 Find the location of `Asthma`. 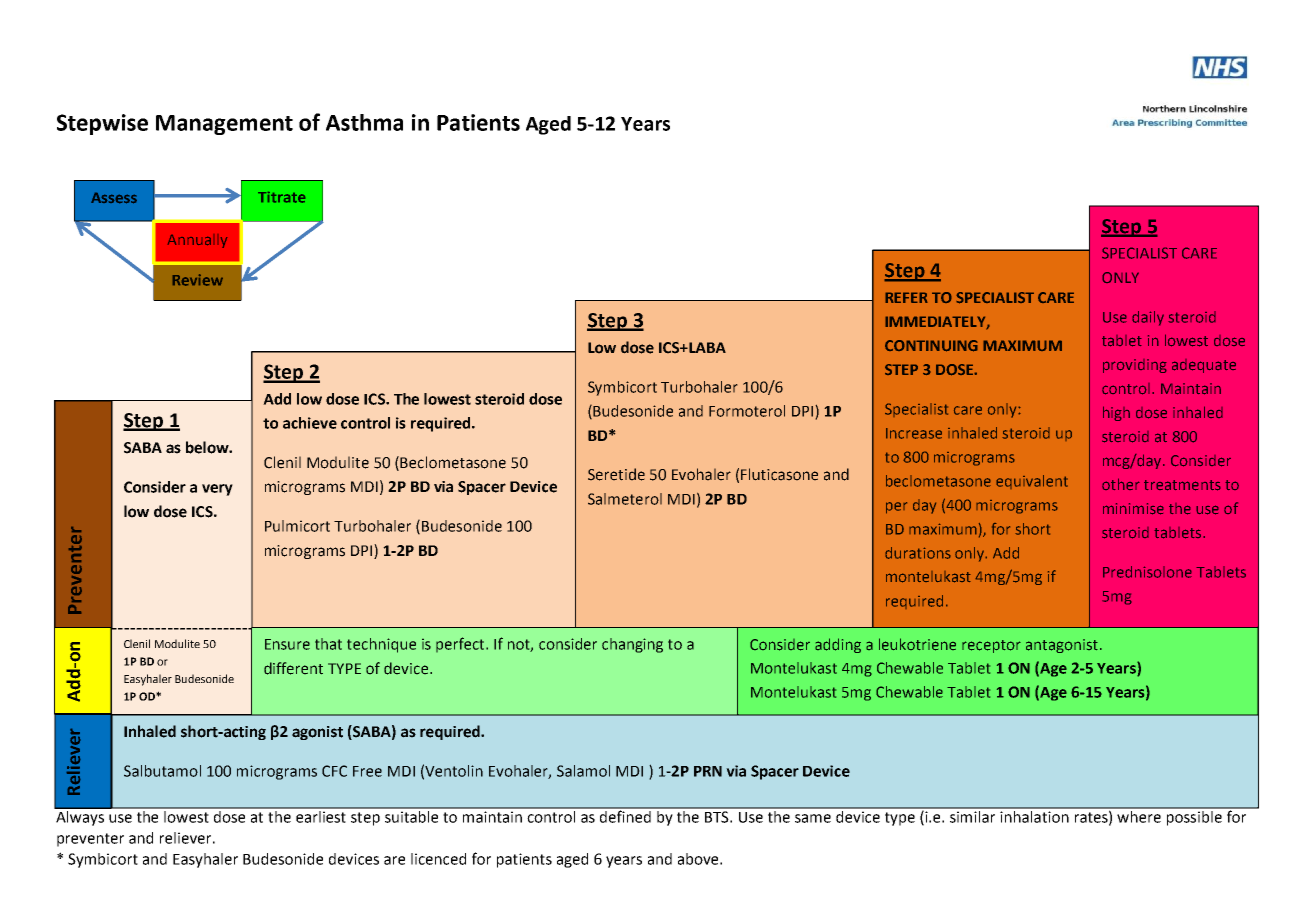

Asthma is located at coordinates (364, 122).
